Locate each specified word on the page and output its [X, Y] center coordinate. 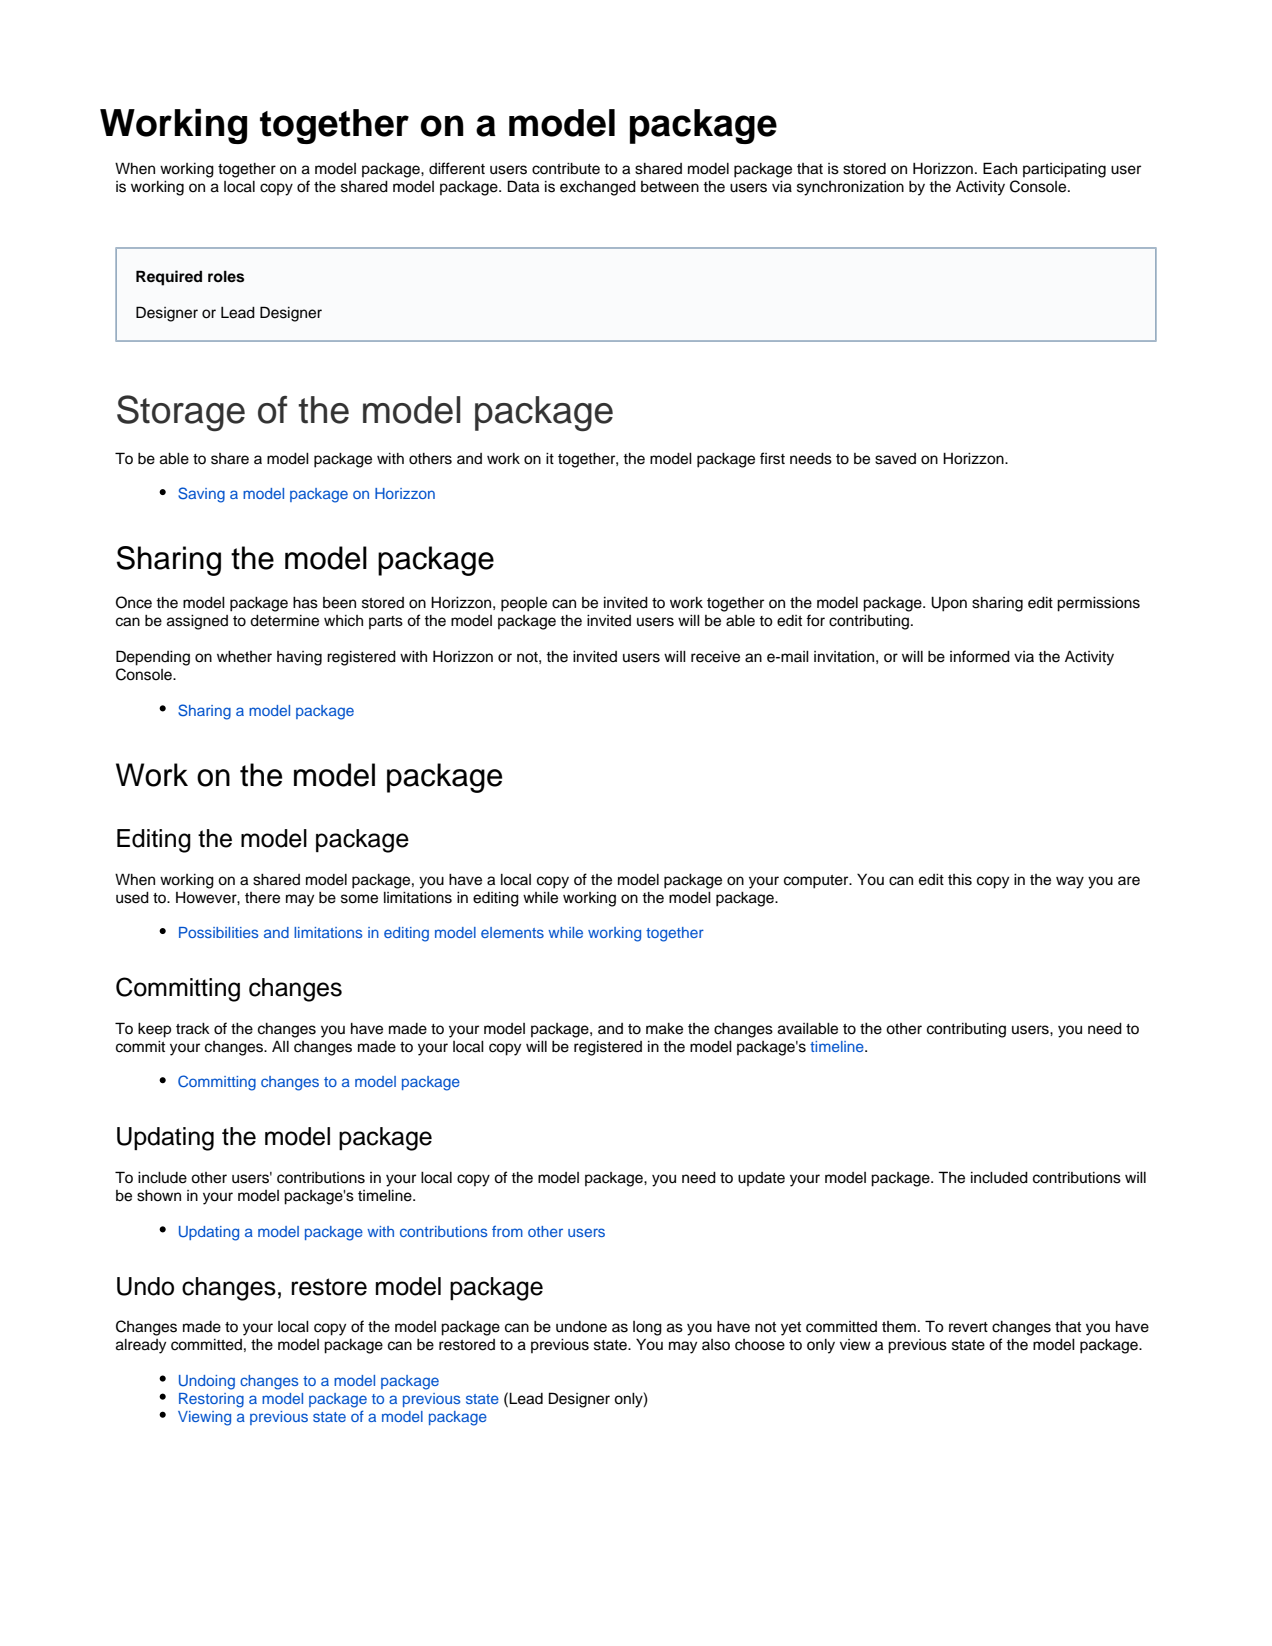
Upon [949, 604]
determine [284, 621]
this [960, 880]
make [664, 1029]
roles [226, 276]
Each [1000, 168]
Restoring [211, 1400]
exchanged [598, 188]
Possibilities [218, 932]
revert [968, 1327]
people [524, 604]
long [647, 1328]
